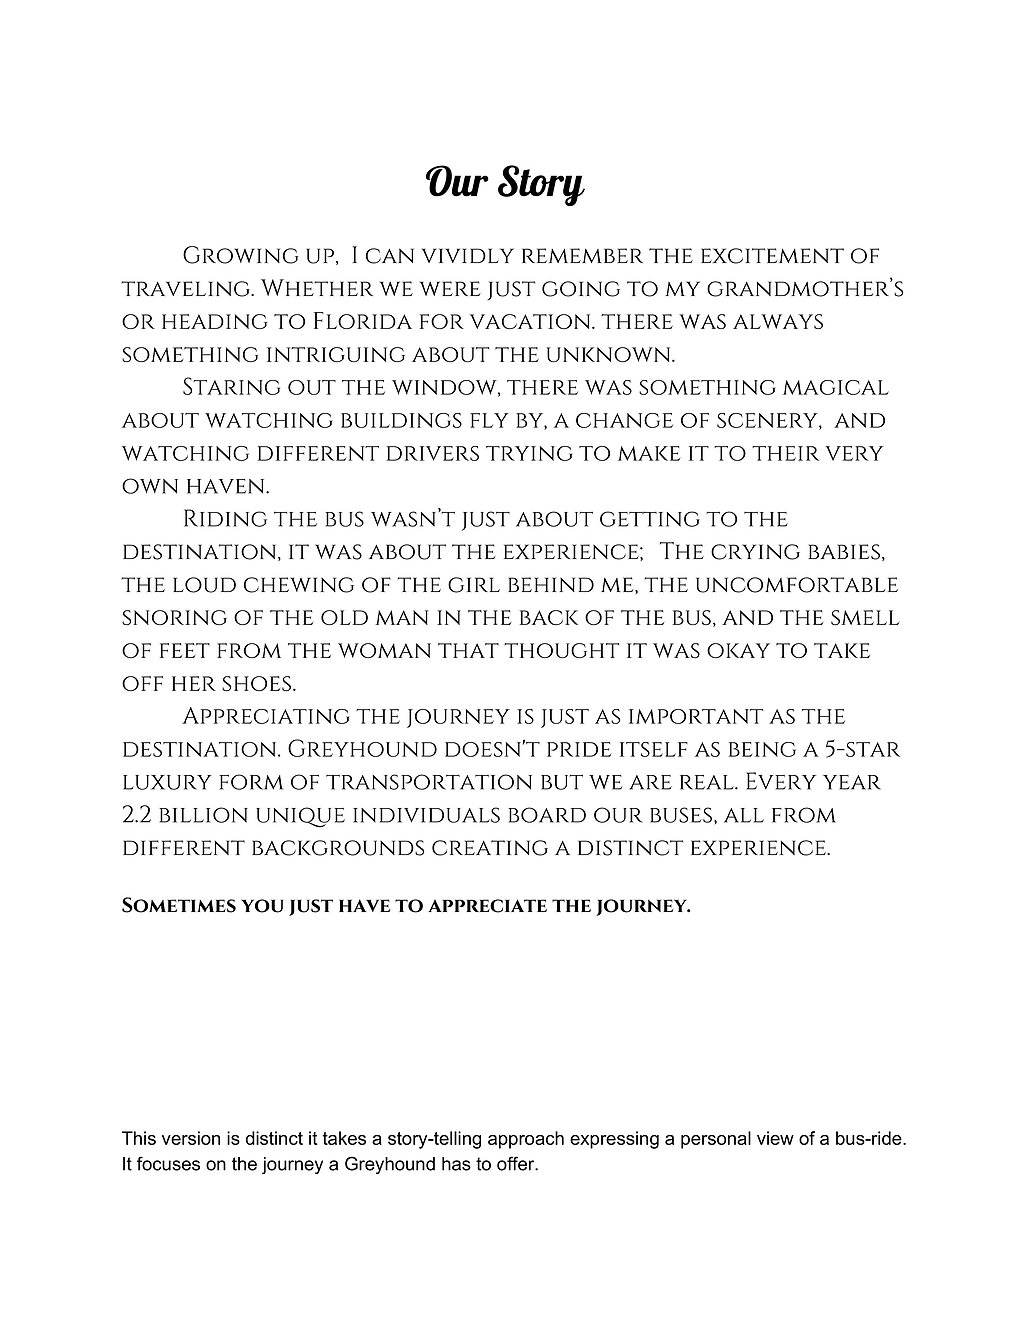  What do you see at coordinates (450, 288) in the document?
I see `were` at bounding box center [450, 288].
